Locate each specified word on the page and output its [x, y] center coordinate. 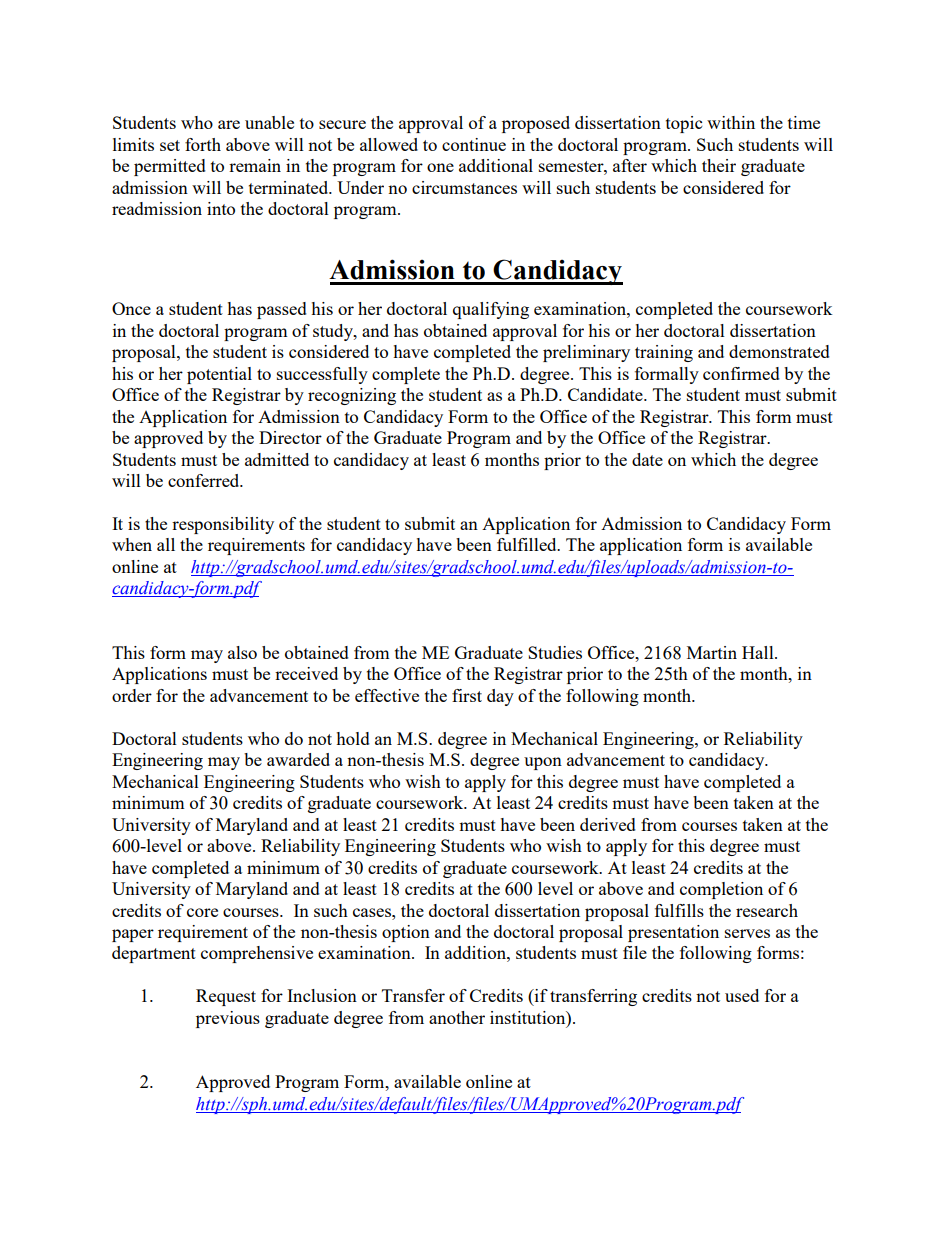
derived [608, 824]
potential [219, 375]
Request [226, 997]
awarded [298, 759]
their [719, 165]
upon [543, 763]
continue [474, 144]
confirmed [741, 373]
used [742, 995]
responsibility [223, 525]
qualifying [491, 310]
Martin [712, 652]
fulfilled [528, 544]
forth [203, 144]
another [457, 1017]
